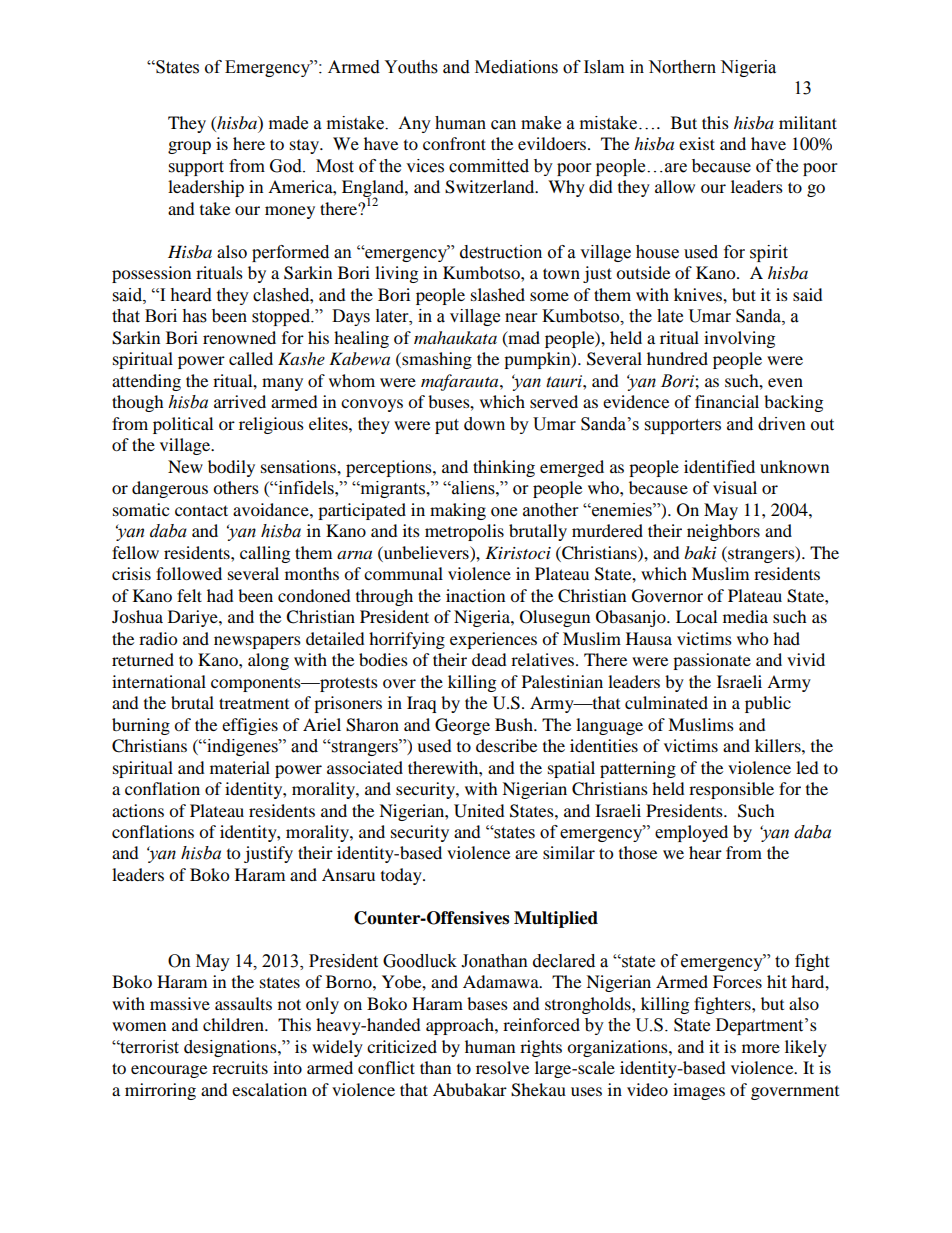 Image resolution: width=952 pixels, height=1233 pixels. Describe the element at coordinates (682, 67) in the screenshot. I see `Northern` at that location.
